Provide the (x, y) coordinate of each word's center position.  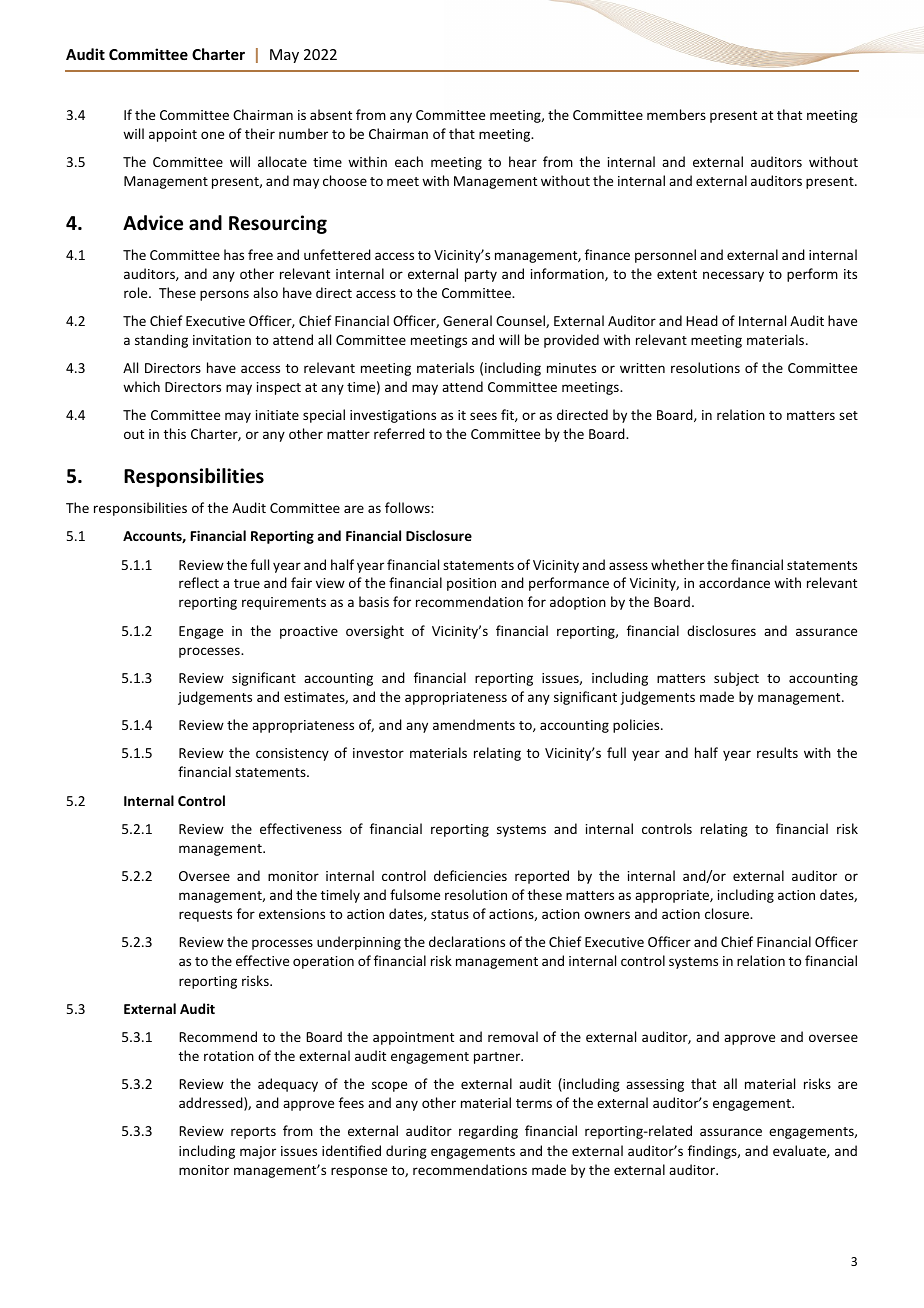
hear (523, 161)
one (212, 135)
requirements (284, 603)
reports (253, 1133)
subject (736, 679)
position (471, 584)
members (676, 114)
